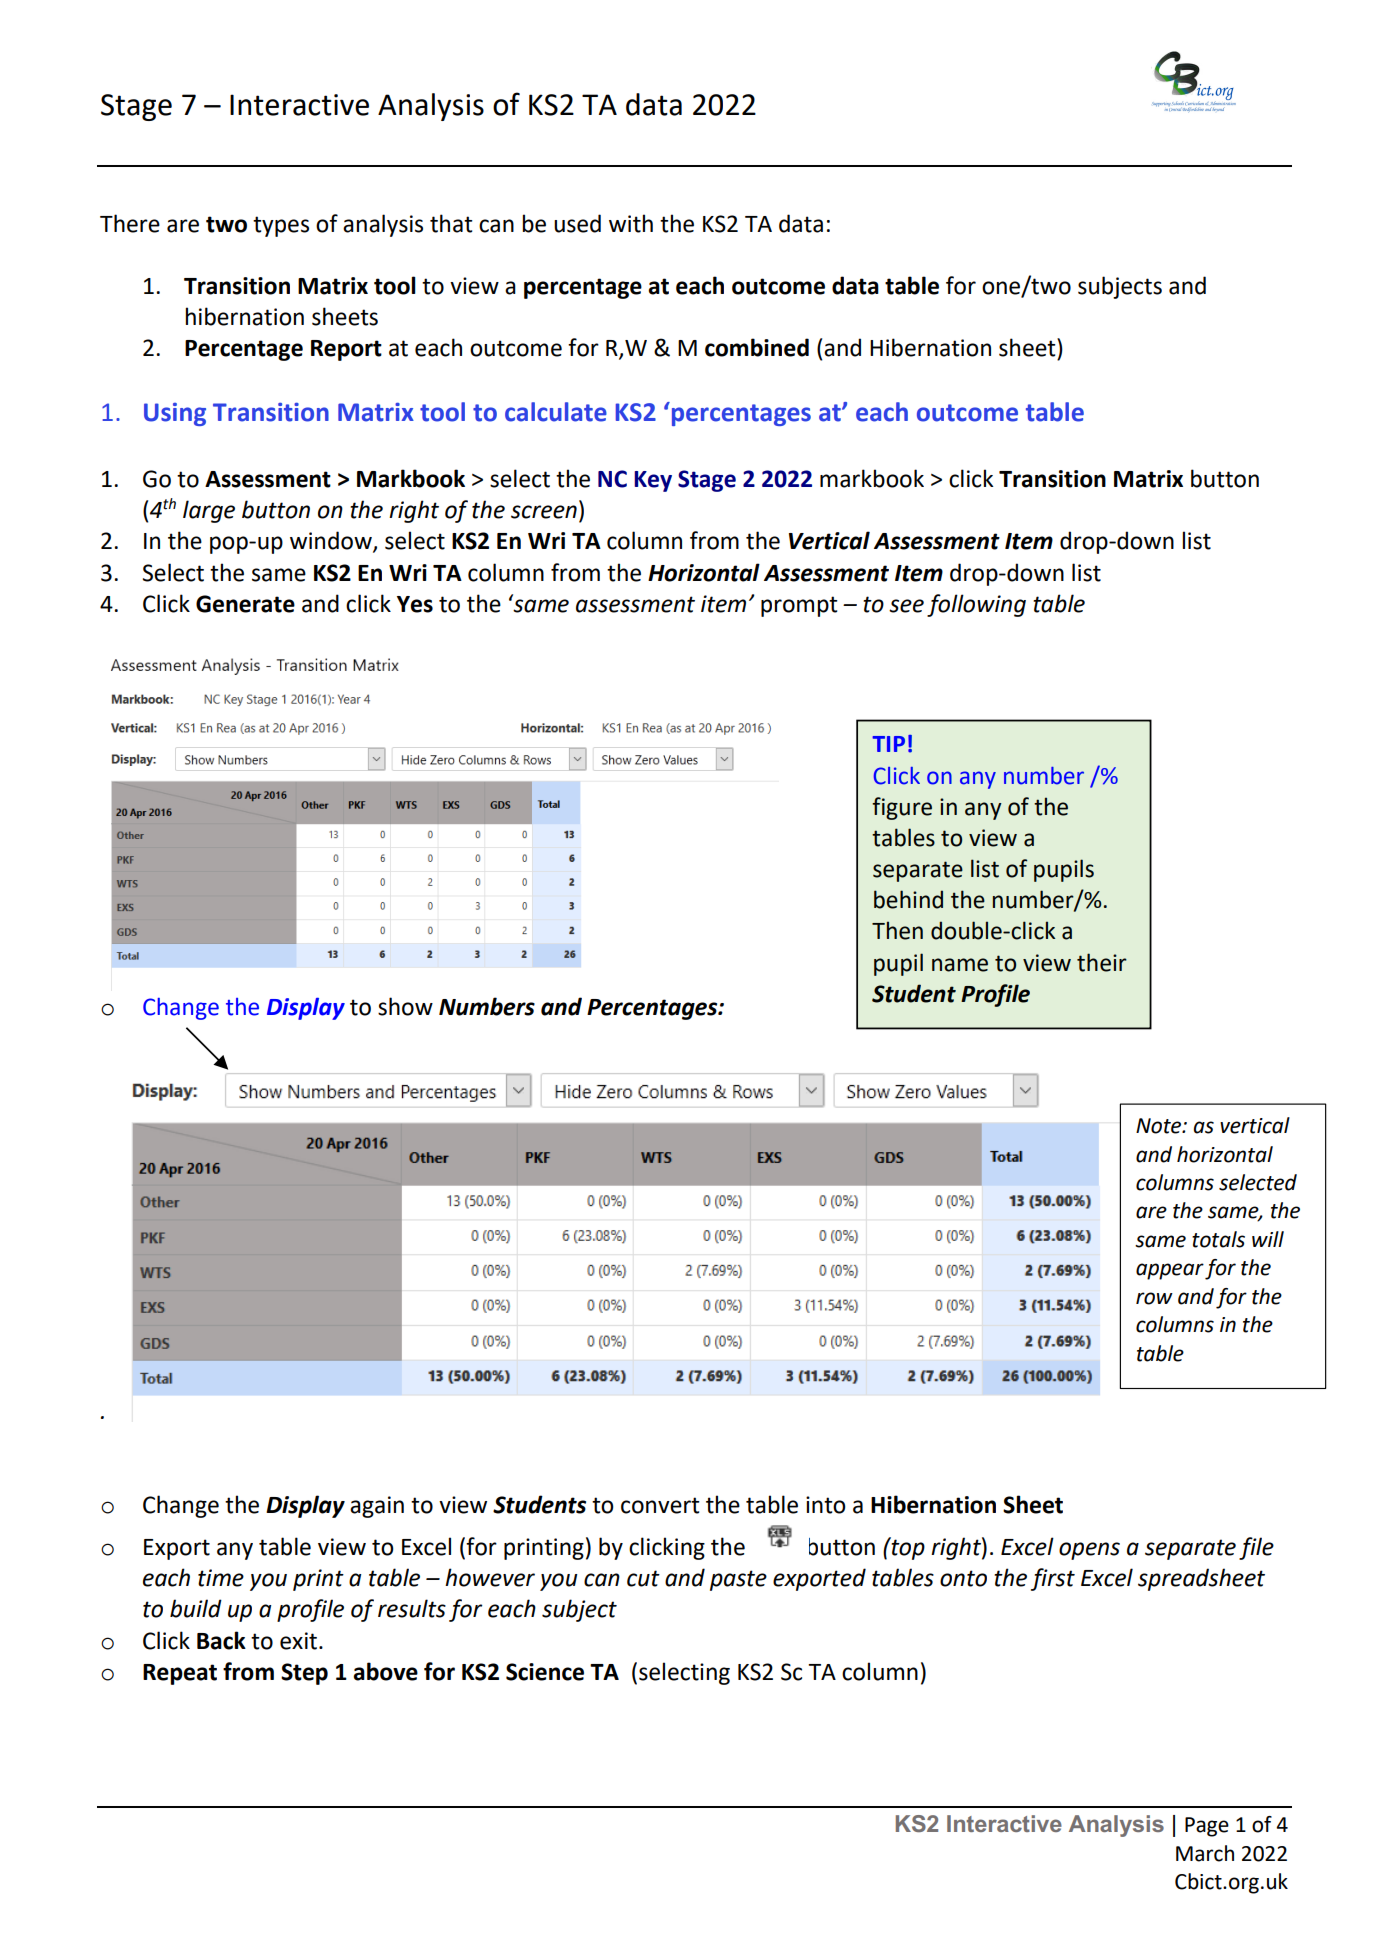 This screenshot has width=1386, height=1960. Describe the element at coordinates (281, 226) in the screenshot. I see `types` at that location.
